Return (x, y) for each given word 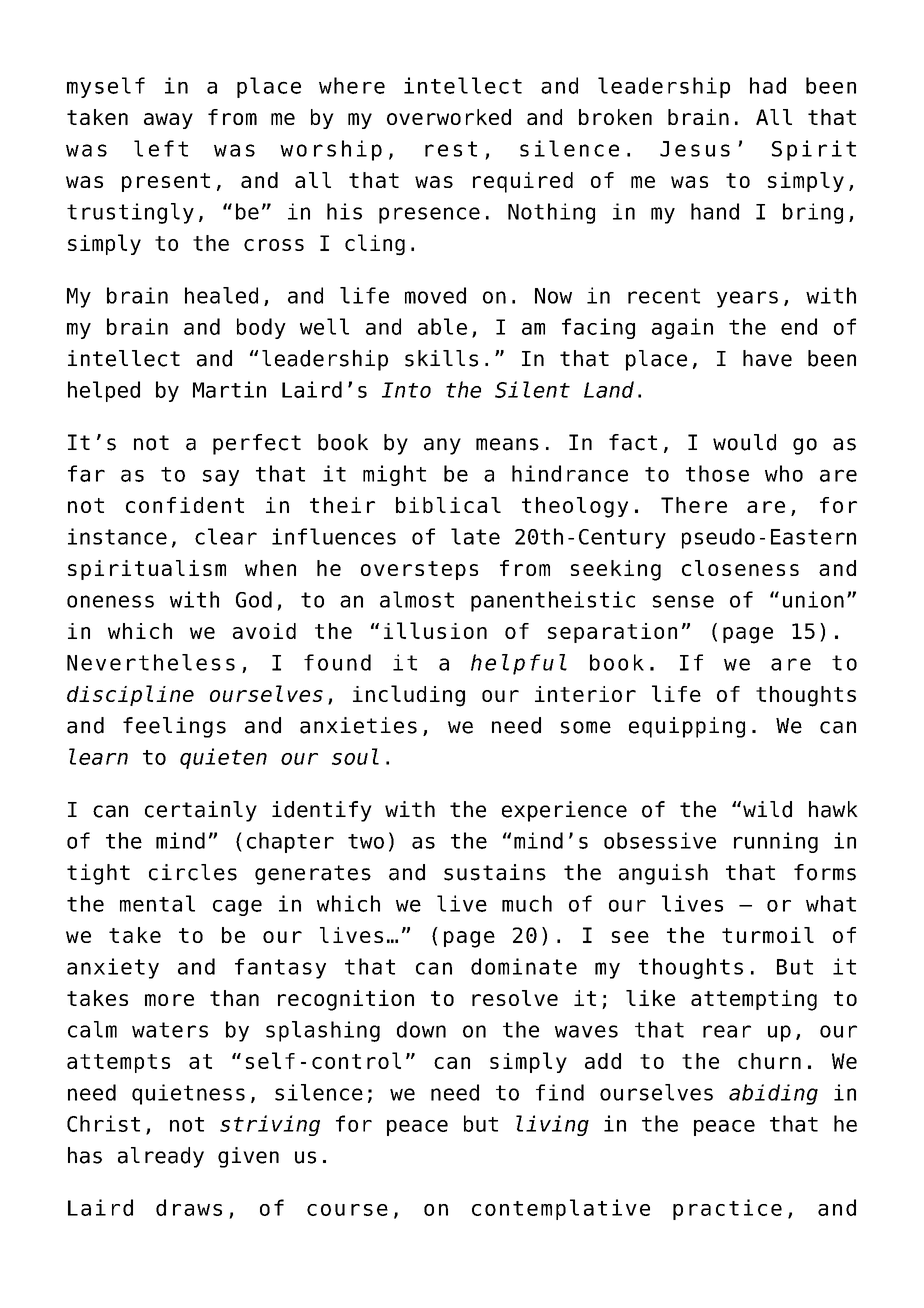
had (768, 85)
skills (441, 358)
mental (157, 903)
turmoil (768, 935)
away (168, 121)
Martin (229, 389)
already (161, 1157)
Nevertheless (151, 662)
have (767, 358)
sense (683, 601)
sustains (495, 872)
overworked (449, 117)
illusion (435, 630)
